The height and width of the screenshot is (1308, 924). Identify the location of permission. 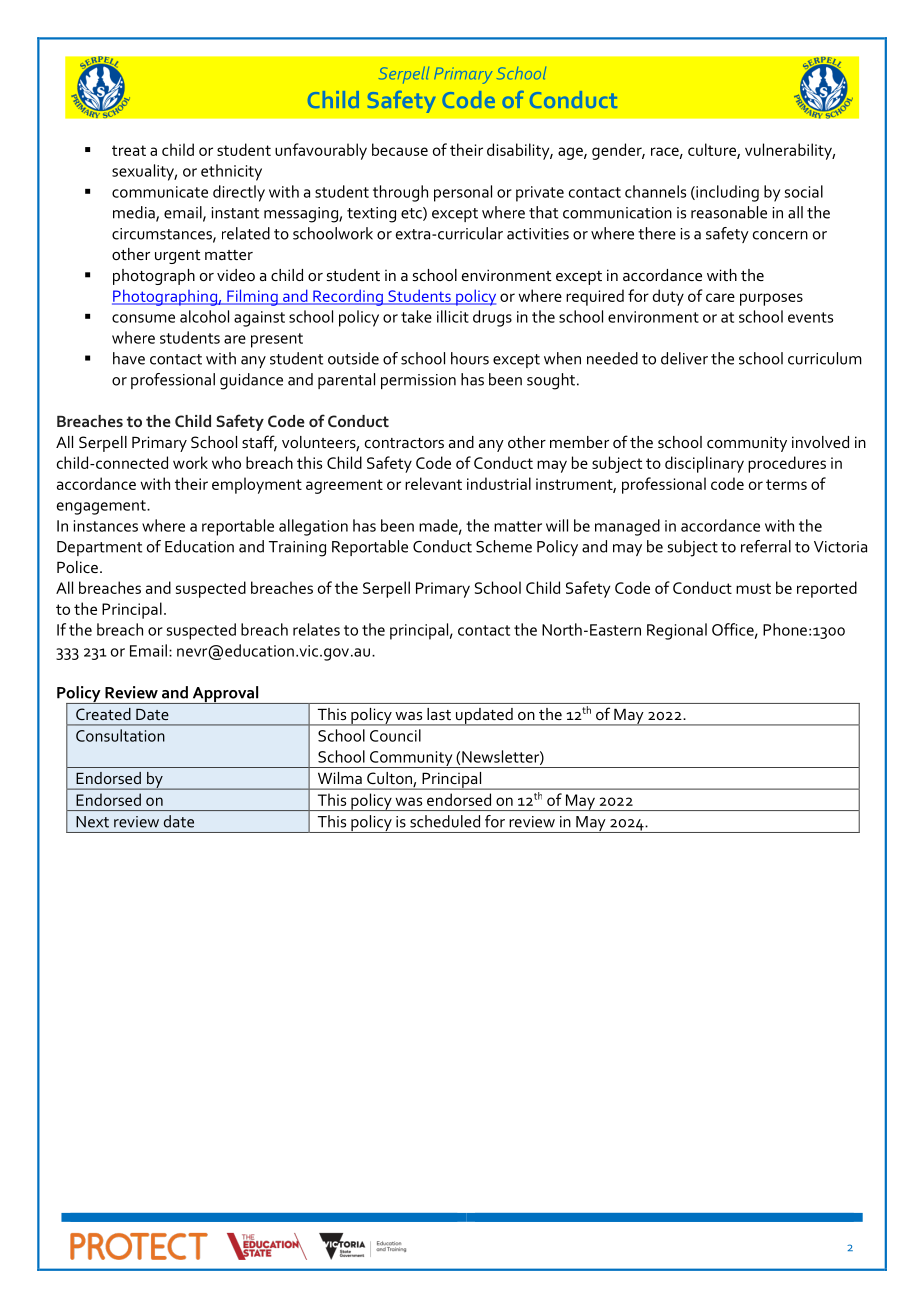
(418, 381).
